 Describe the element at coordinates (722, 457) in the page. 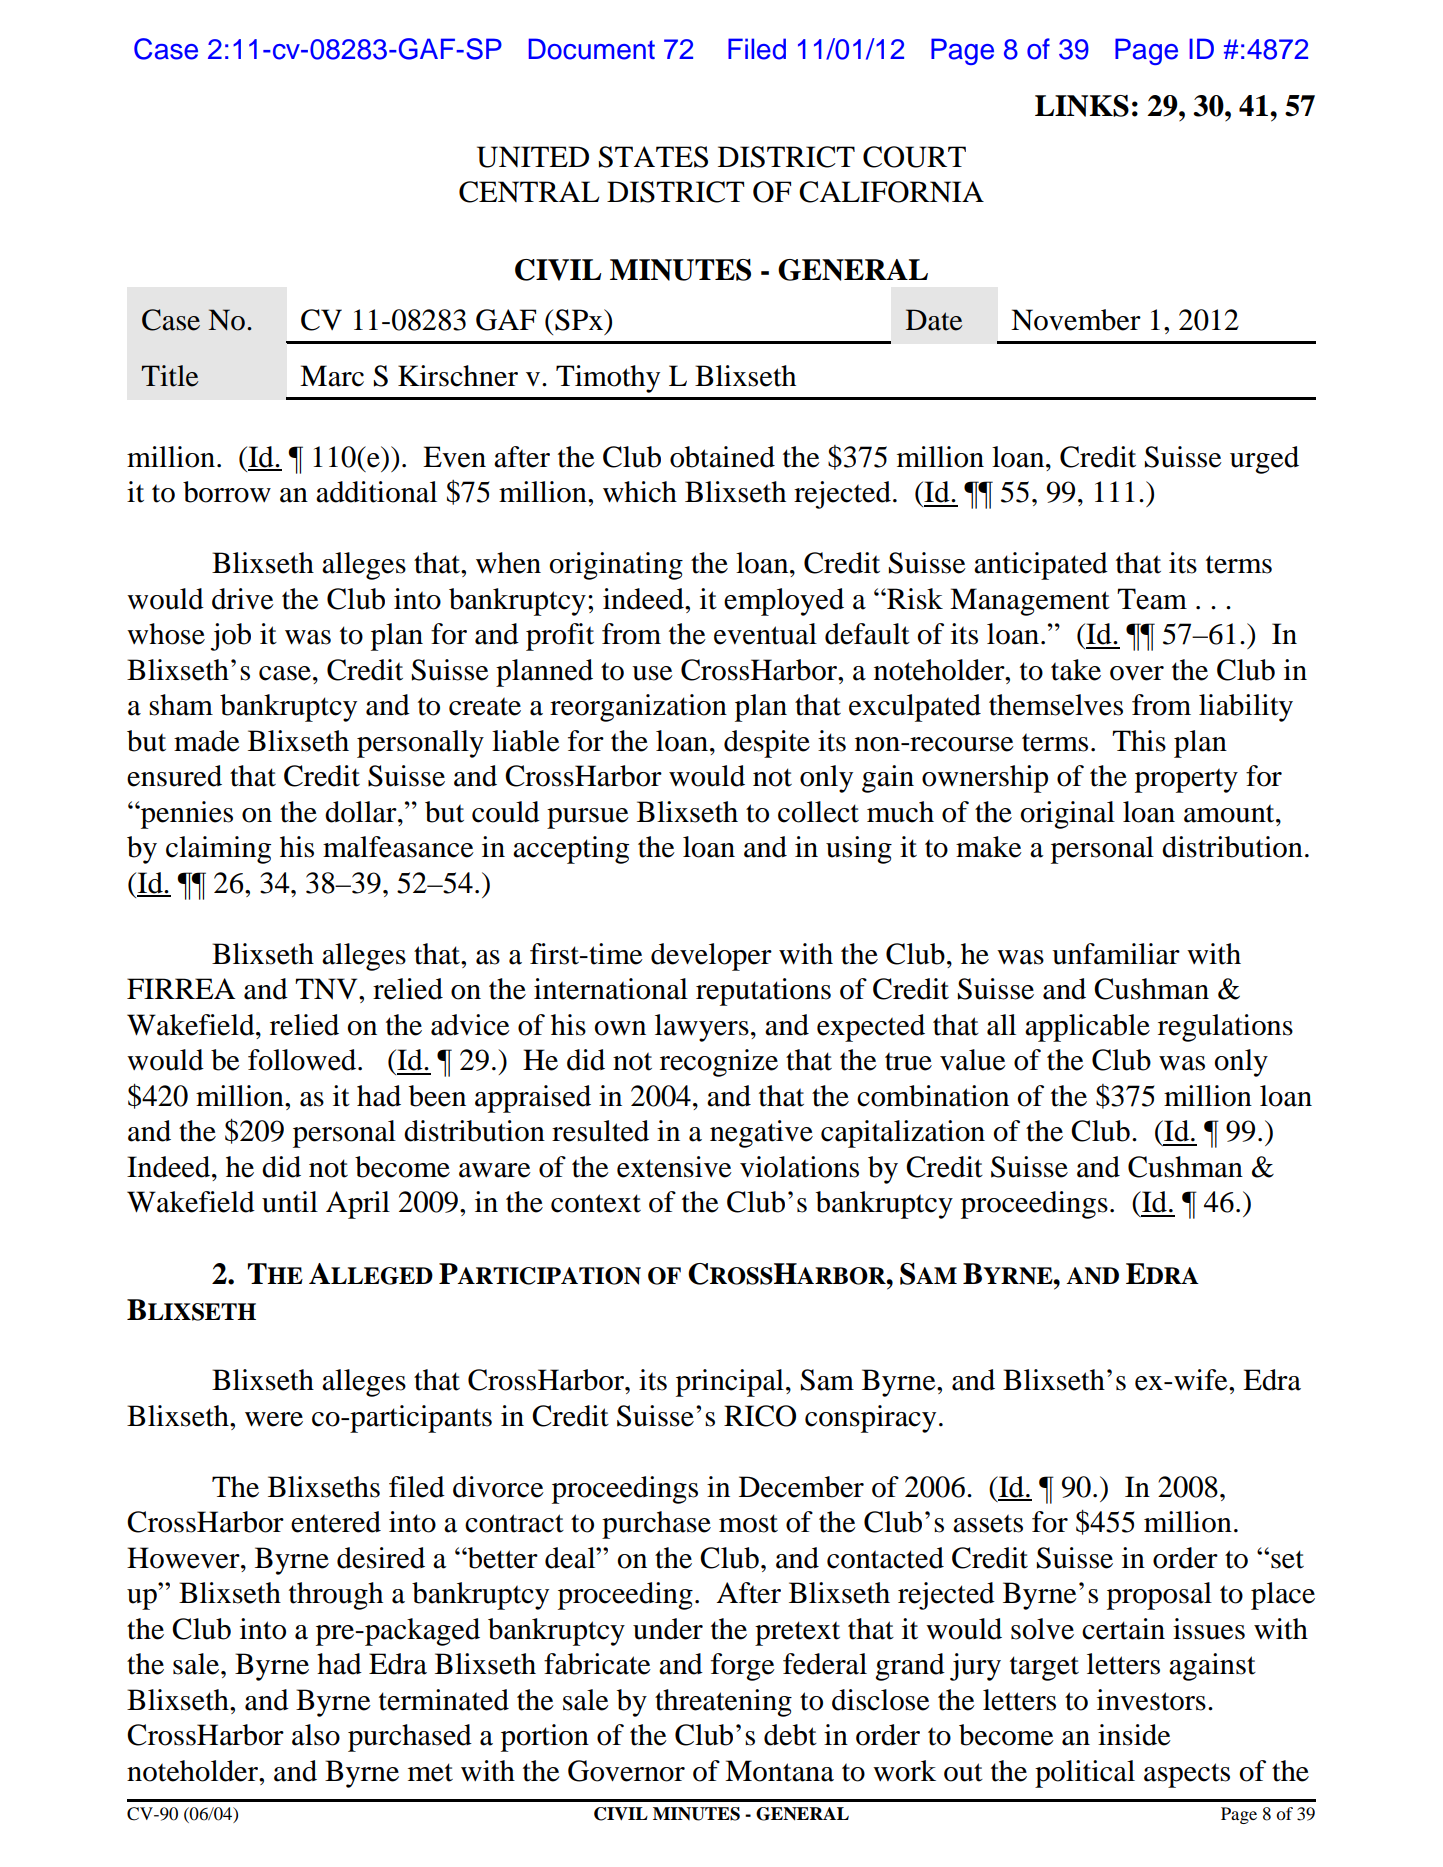

I see `obtained` at that location.
